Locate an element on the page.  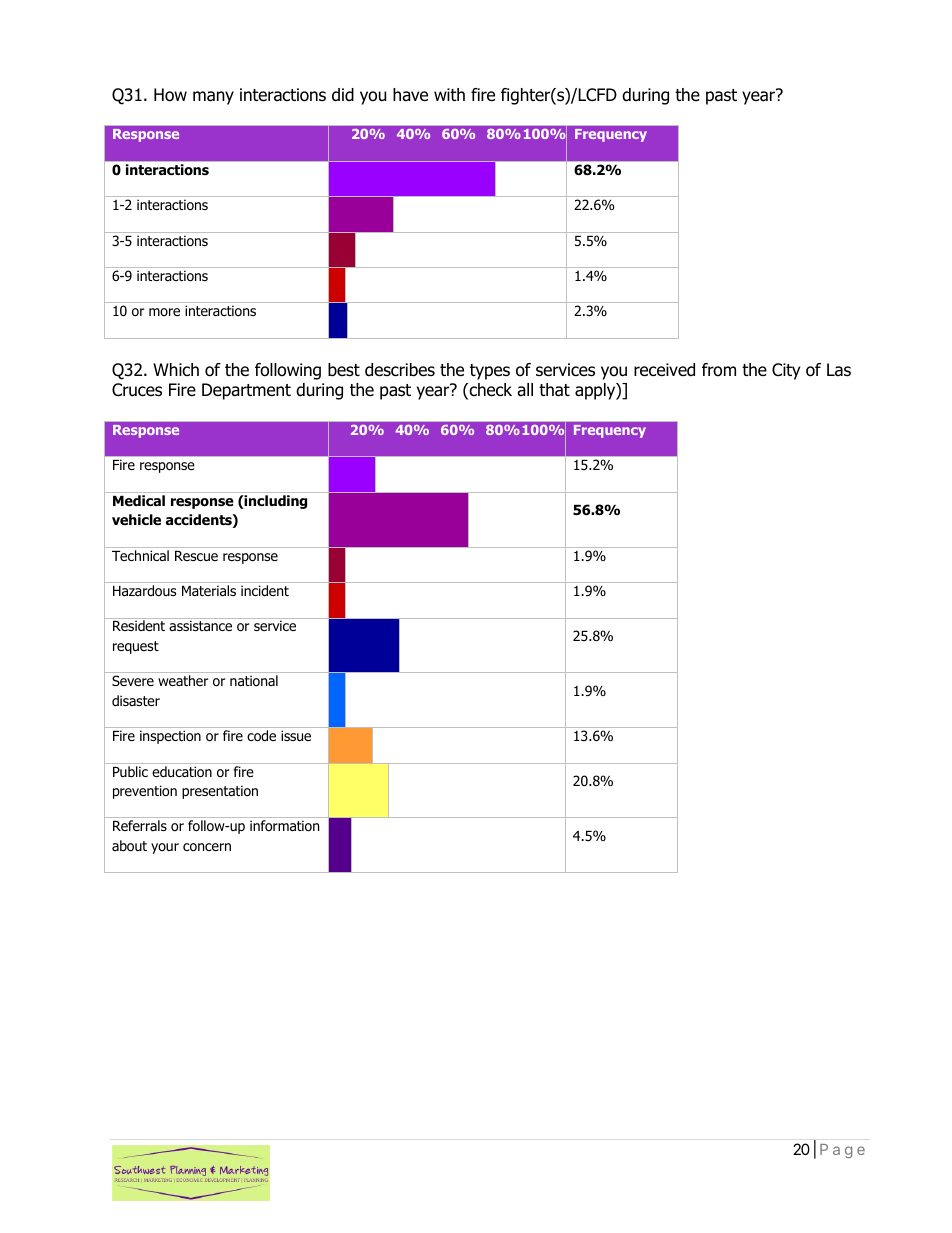
have is located at coordinates (410, 95).
